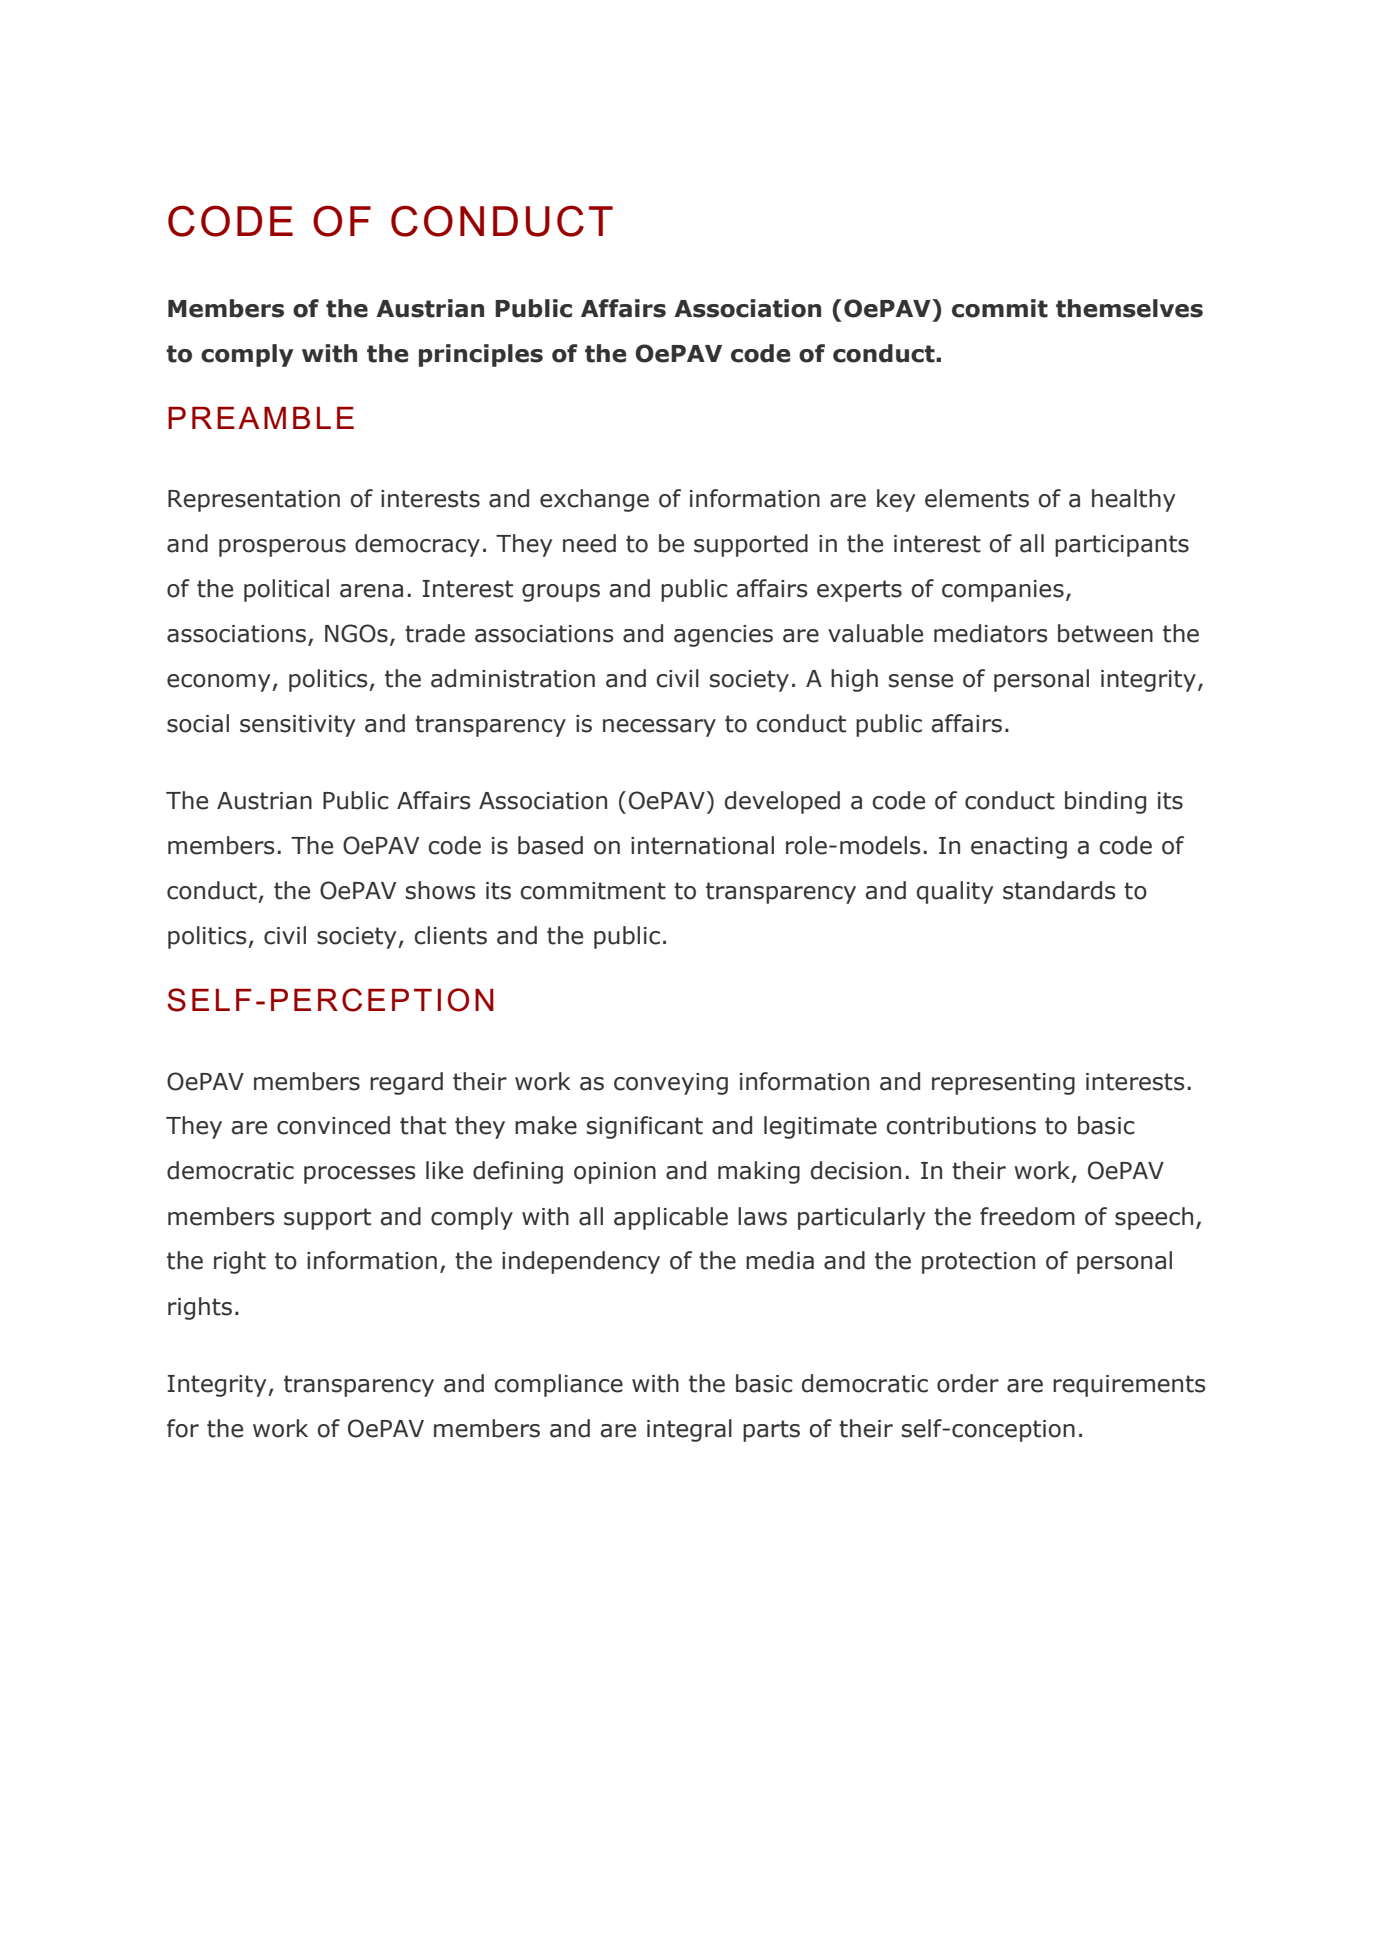 The height and width of the screenshot is (1942, 1373). I want to click on international, so click(702, 845).
